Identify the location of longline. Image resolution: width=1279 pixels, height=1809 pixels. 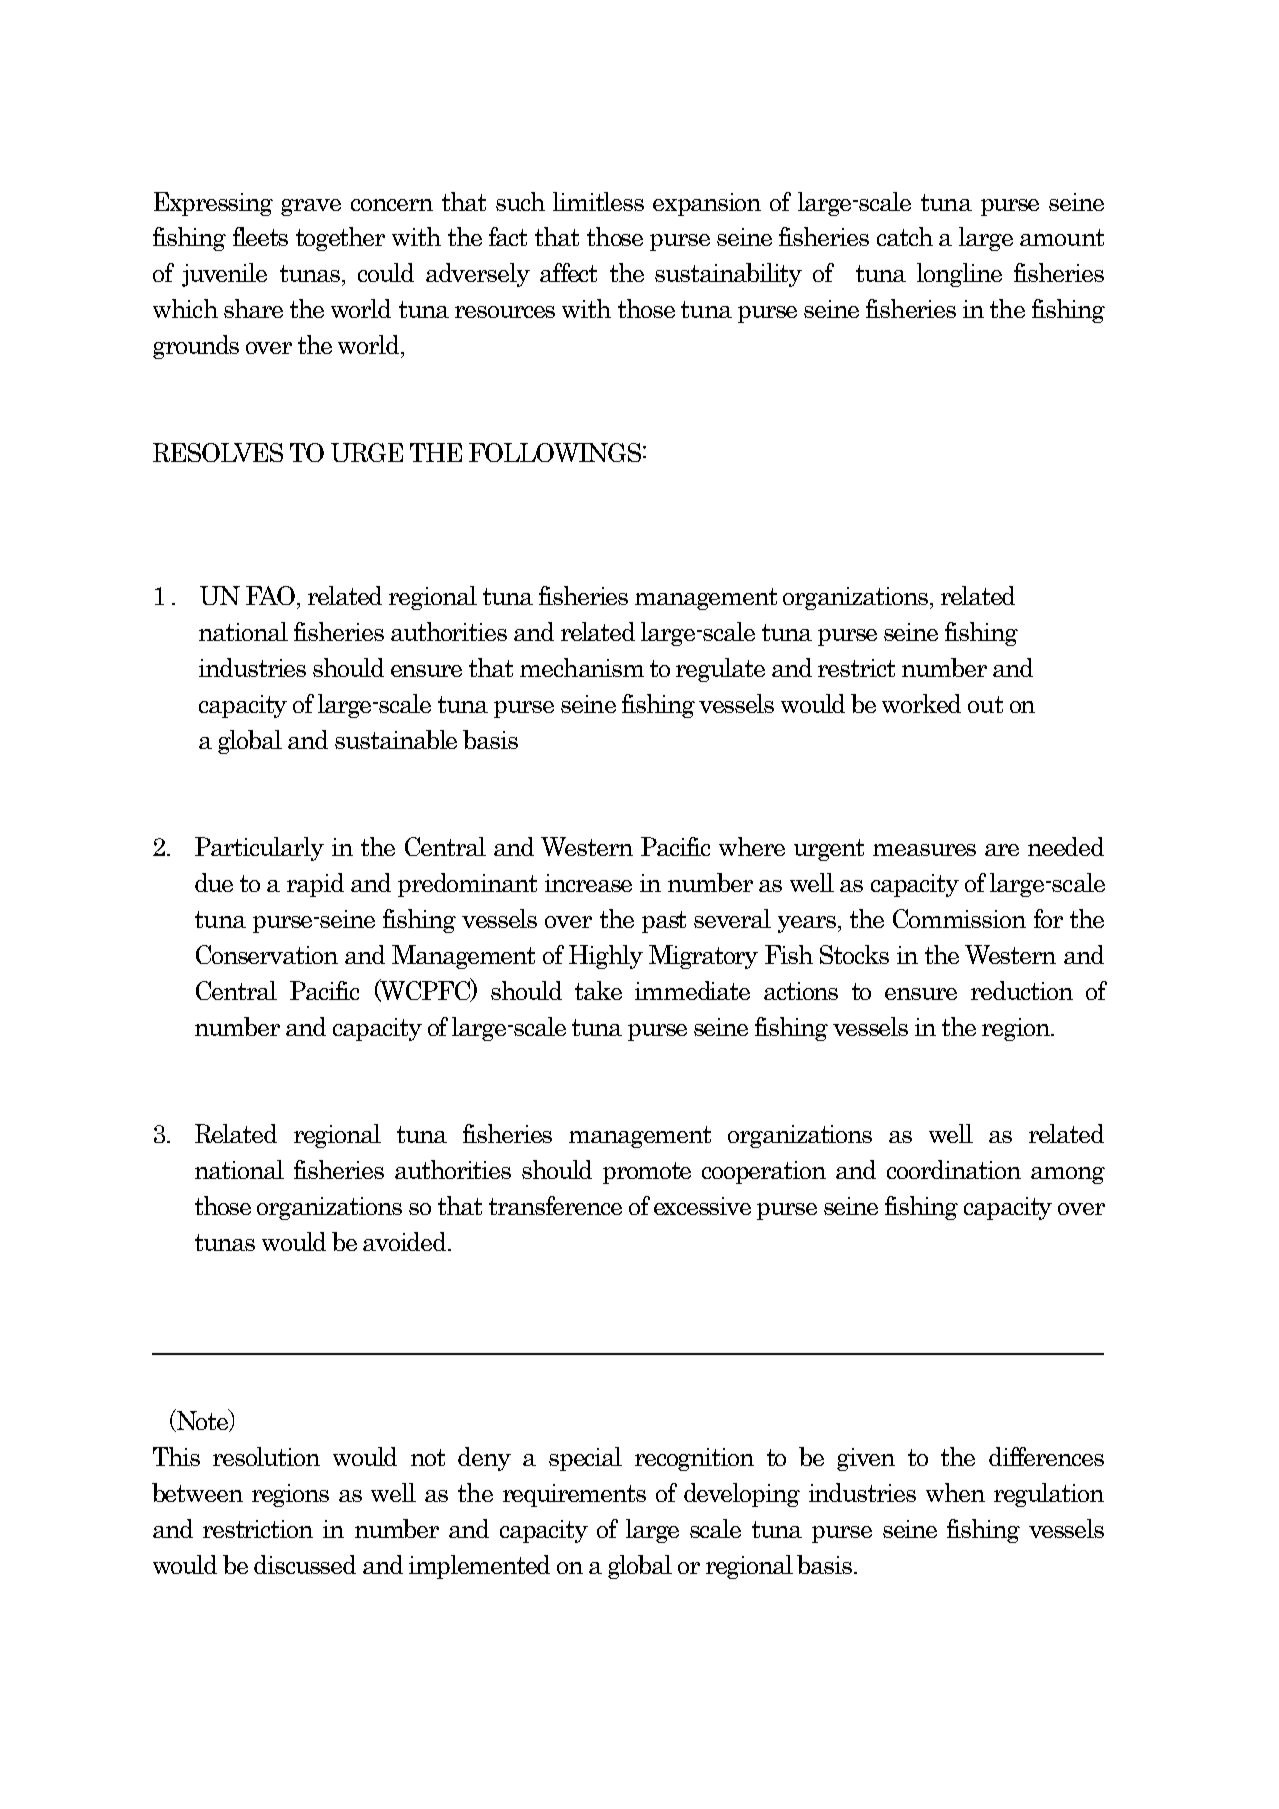
(959, 275).
